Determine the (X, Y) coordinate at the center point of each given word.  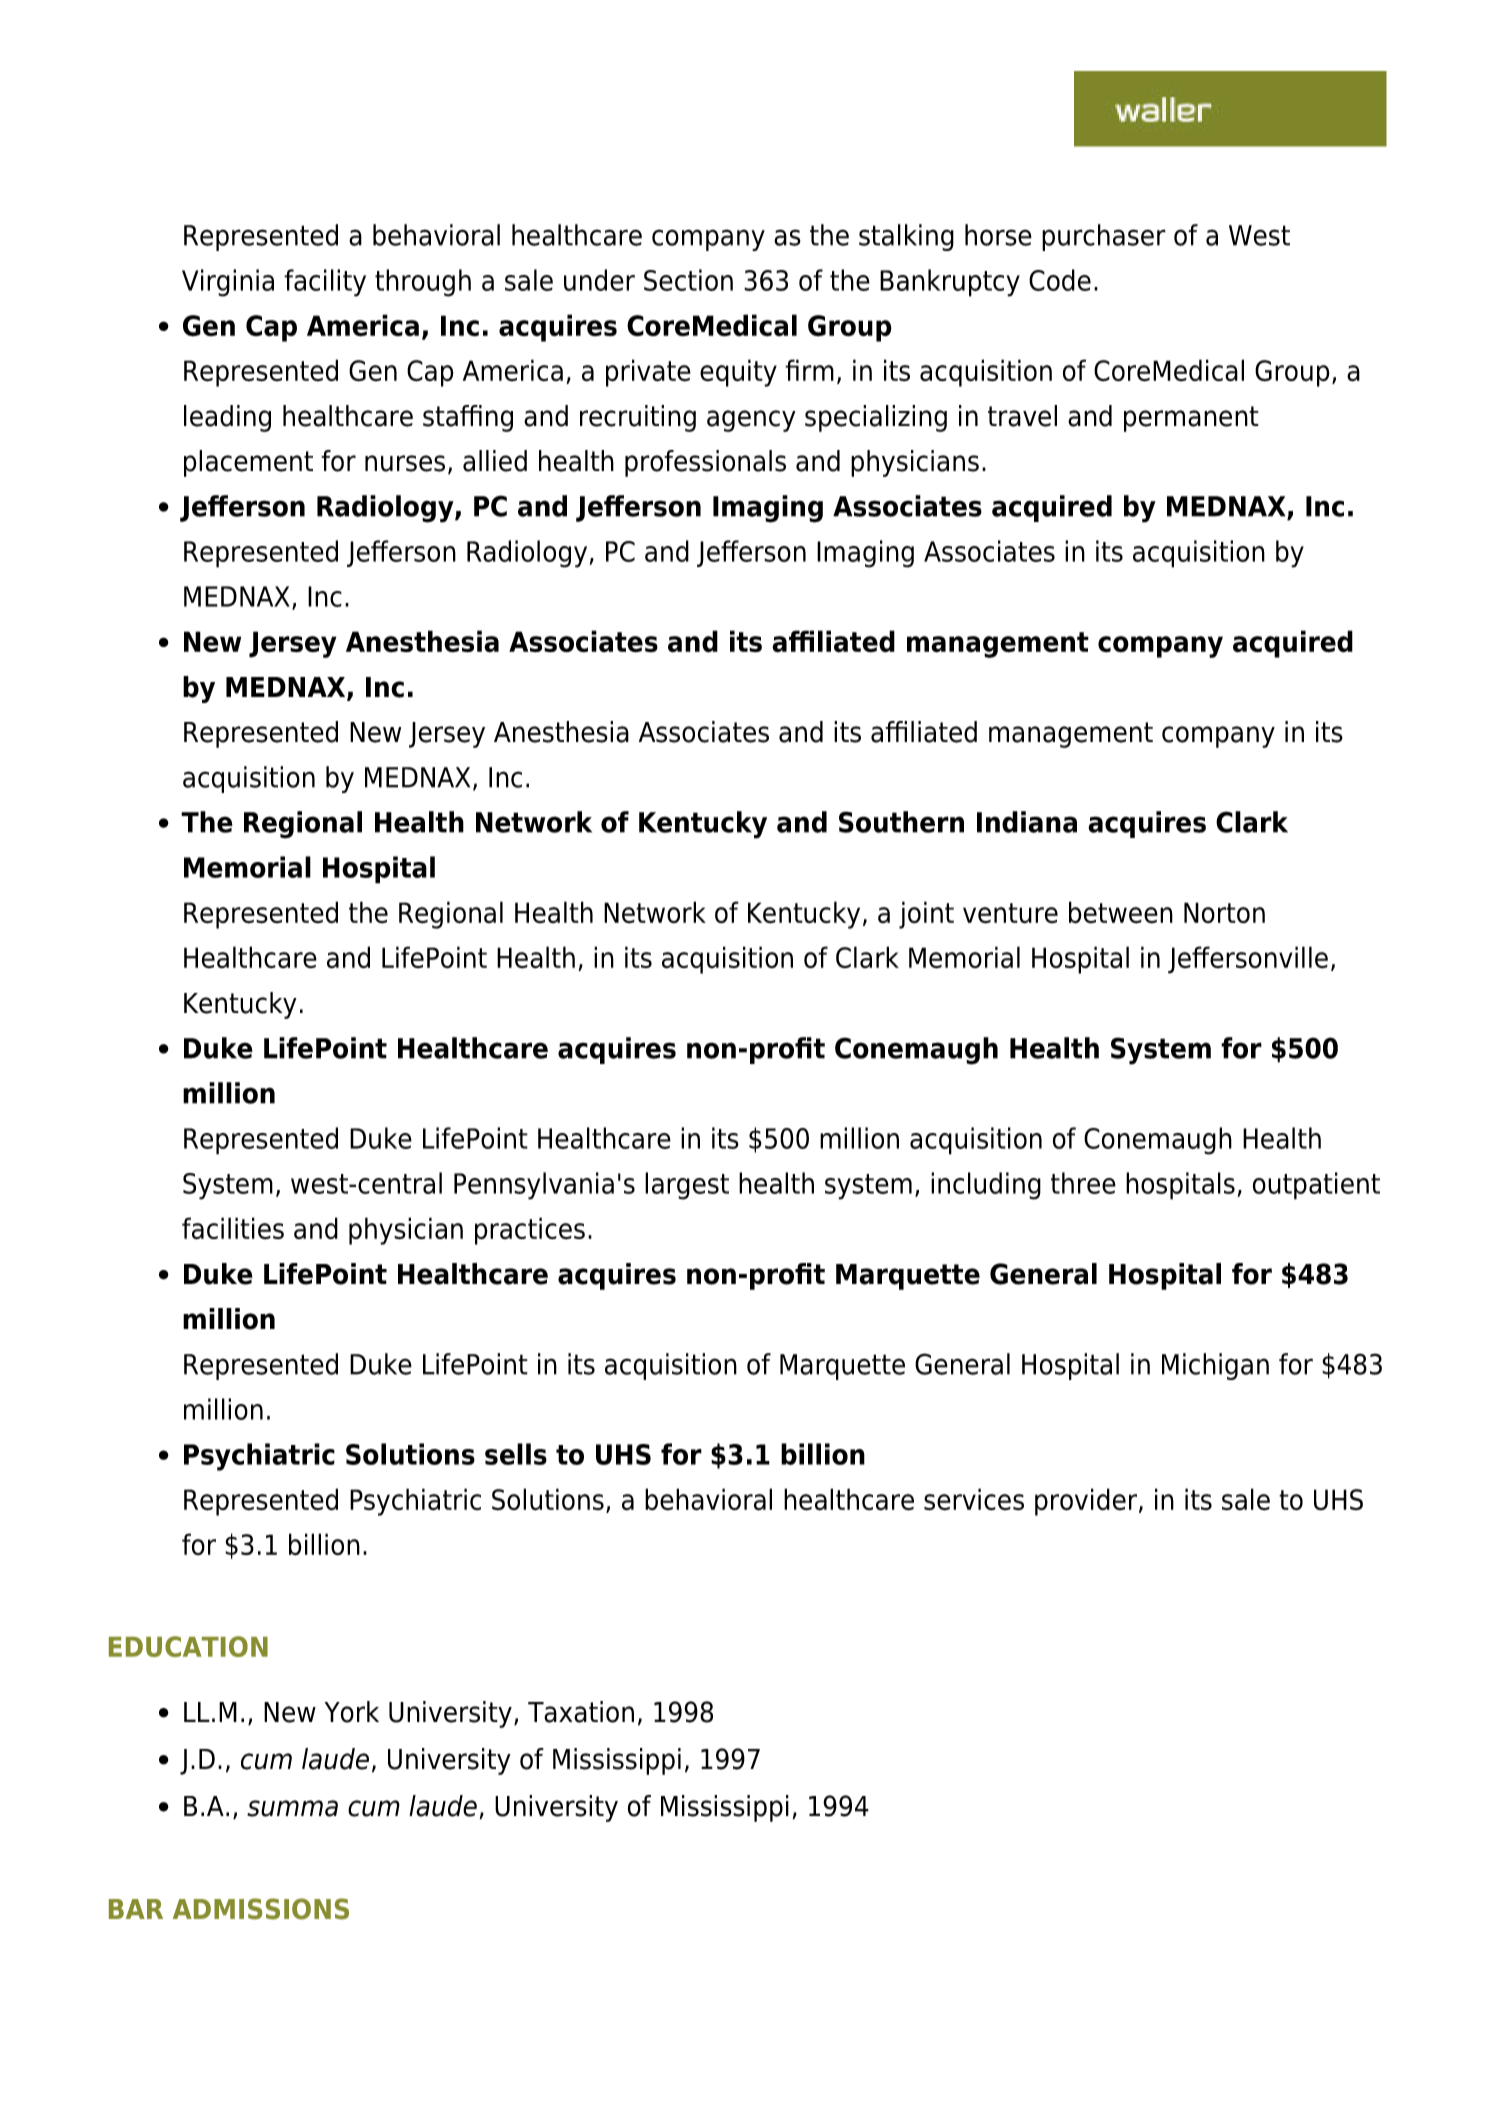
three (1083, 1183)
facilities (233, 1228)
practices (530, 1231)
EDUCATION (188, 1646)
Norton (1224, 912)
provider (1087, 1502)
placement (248, 463)
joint (926, 915)
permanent (1191, 419)
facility (325, 283)
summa (292, 1808)
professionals (705, 463)
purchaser (1104, 237)
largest (687, 1186)
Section (688, 280)
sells (516, 1454)
